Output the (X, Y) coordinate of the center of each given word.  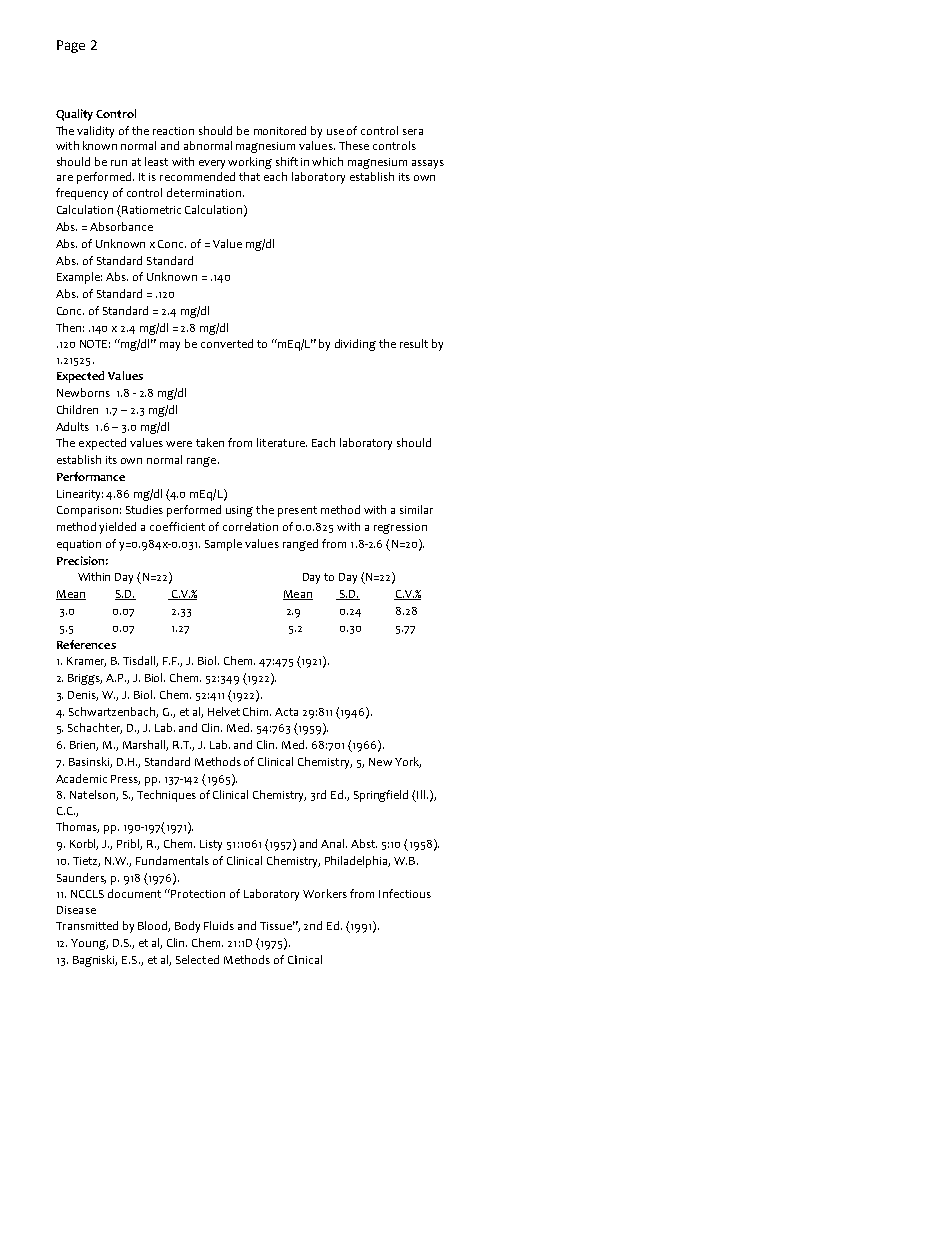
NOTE (95, 344)
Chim (257, 711)
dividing (355, 345)
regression (400, 528)
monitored (280, 130)
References (86, 644)
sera (413, 132)
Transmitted (87, 925)
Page (71, 46)
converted (227, 343)
